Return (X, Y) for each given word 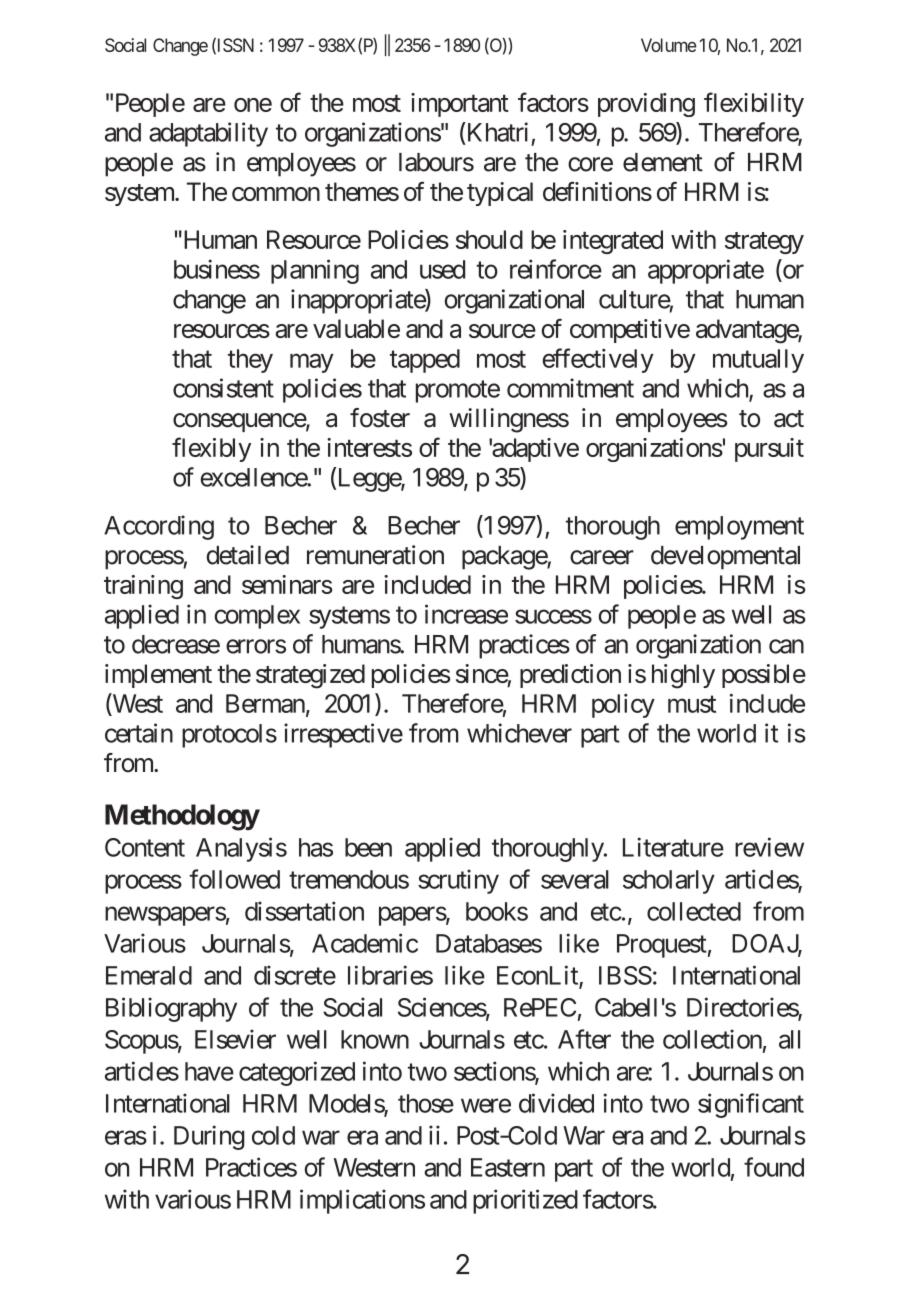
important (460, 105)
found (774, 1167)
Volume (669, 45)
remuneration (375, 555)
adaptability (208, 134)
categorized (297, 1073)
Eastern (508, 1167)
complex (257, 617)
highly (683, 676)
